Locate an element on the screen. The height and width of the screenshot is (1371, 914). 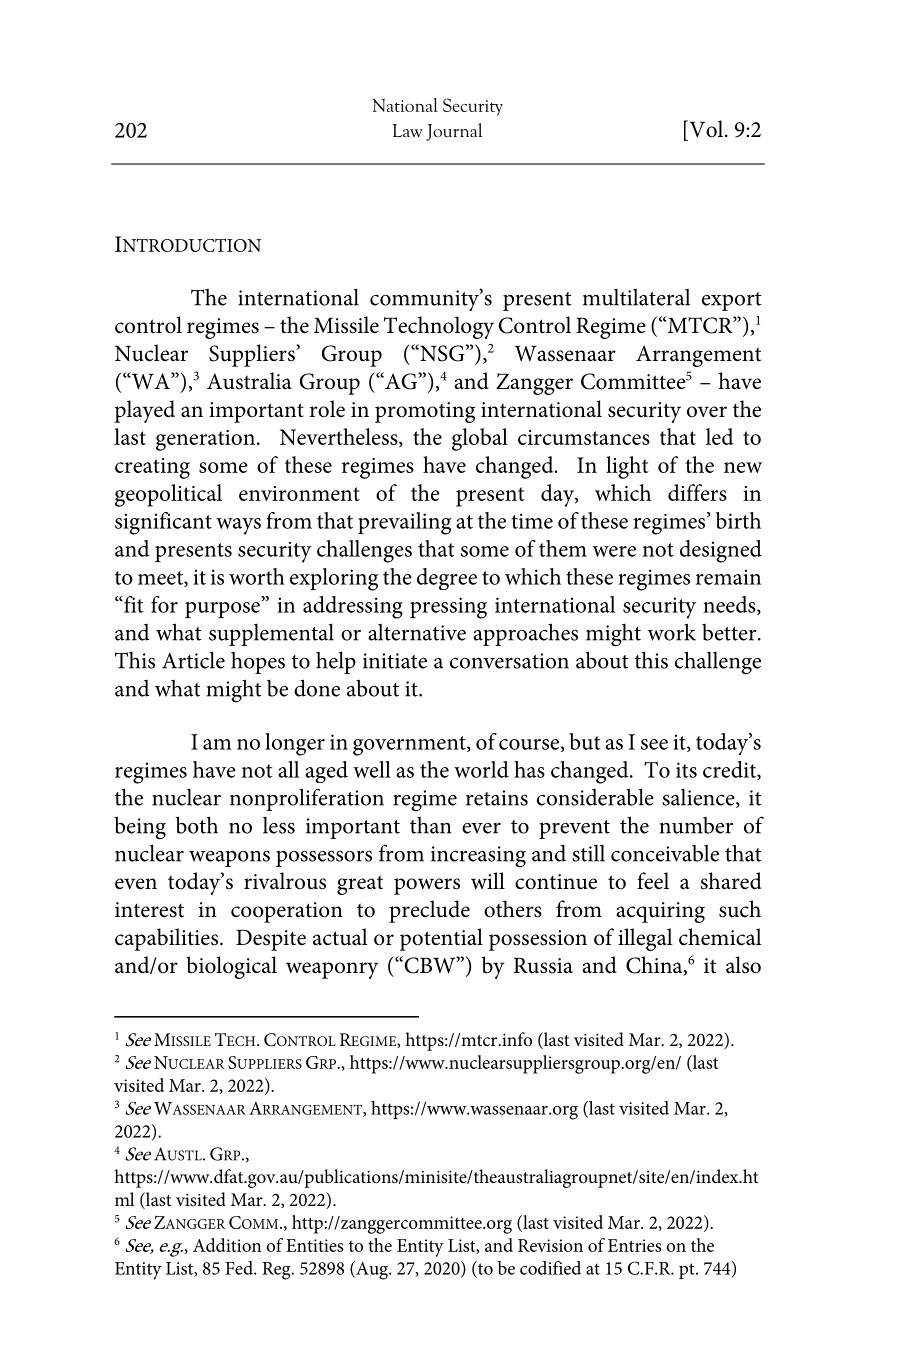
Journal is located at coordinates (454, 132).
